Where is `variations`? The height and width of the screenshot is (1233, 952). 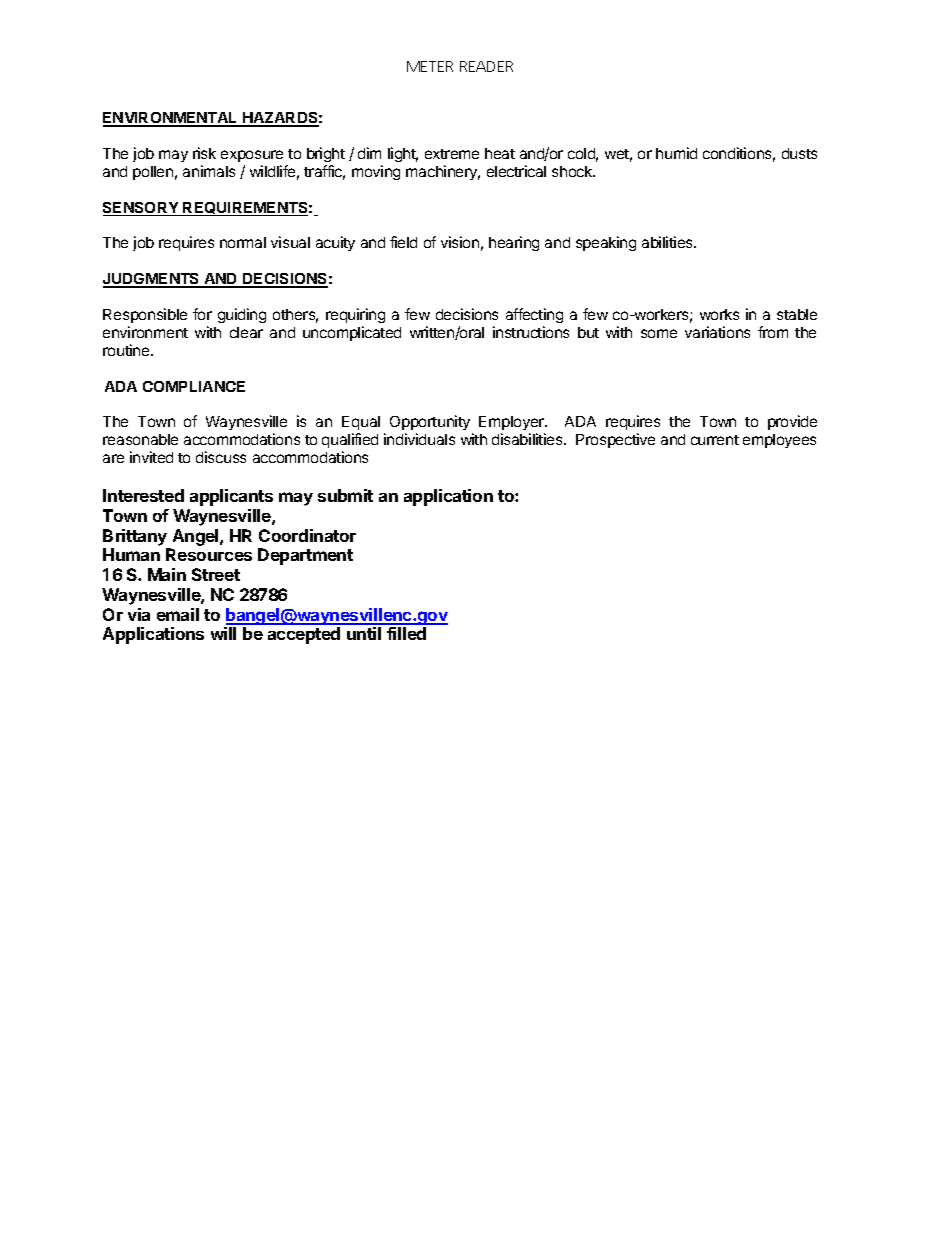 variations is located at coordinates (717, 332).
